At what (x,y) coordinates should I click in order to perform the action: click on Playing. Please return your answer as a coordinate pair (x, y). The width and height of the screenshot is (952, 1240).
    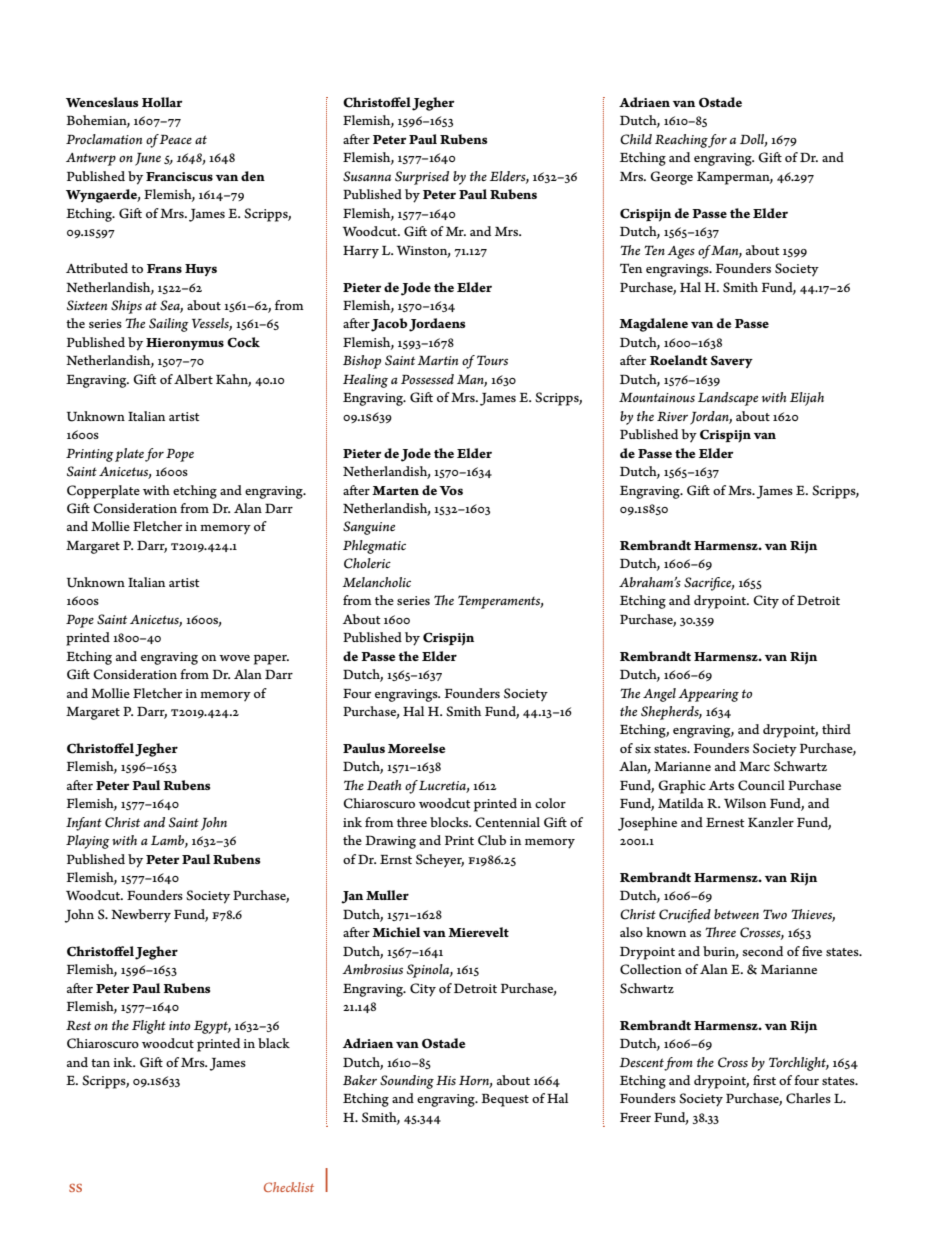
    Looking at the image, I should click on (88, 842).
